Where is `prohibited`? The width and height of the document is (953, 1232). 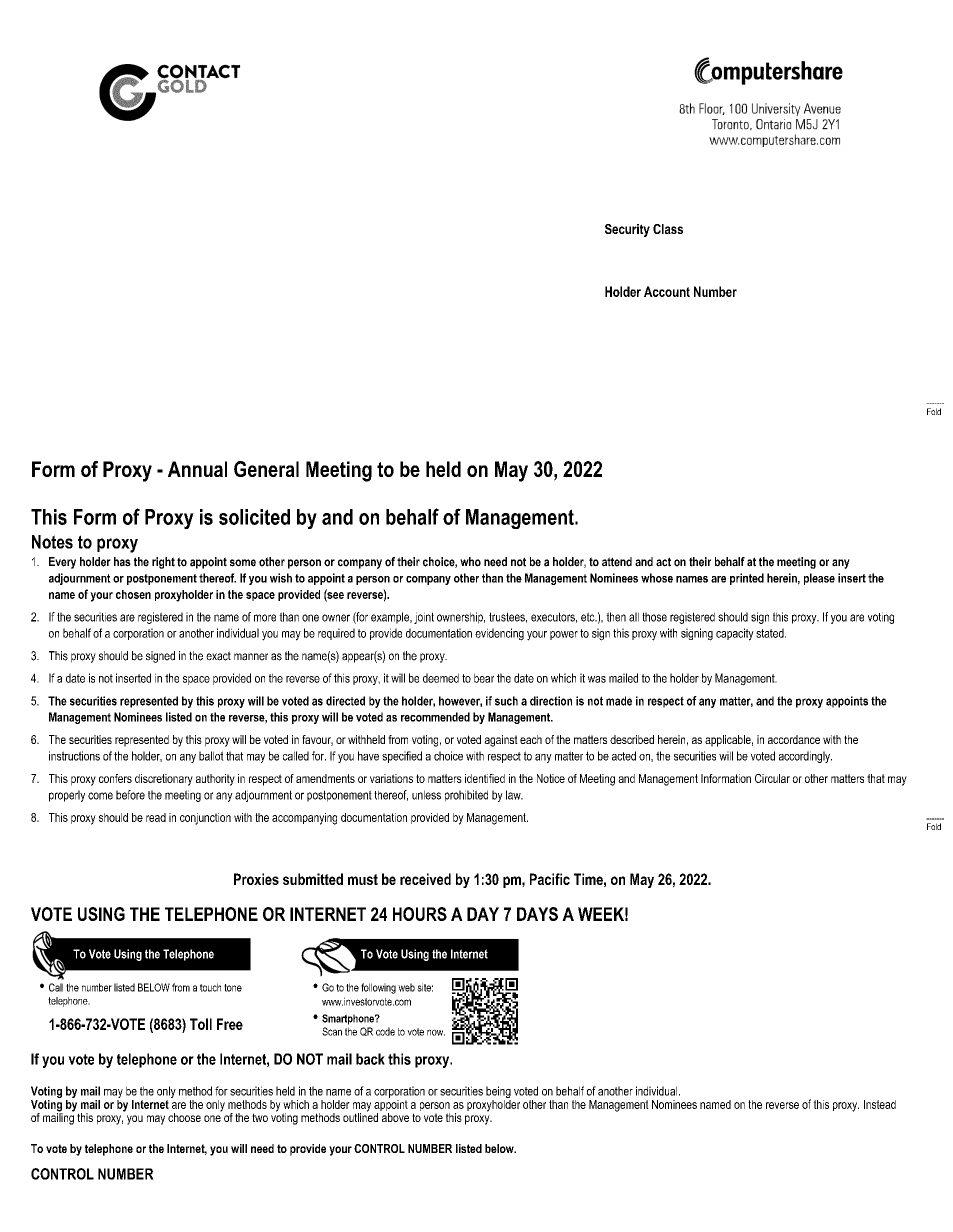 prohibited is located at coordinates (466, 796).
